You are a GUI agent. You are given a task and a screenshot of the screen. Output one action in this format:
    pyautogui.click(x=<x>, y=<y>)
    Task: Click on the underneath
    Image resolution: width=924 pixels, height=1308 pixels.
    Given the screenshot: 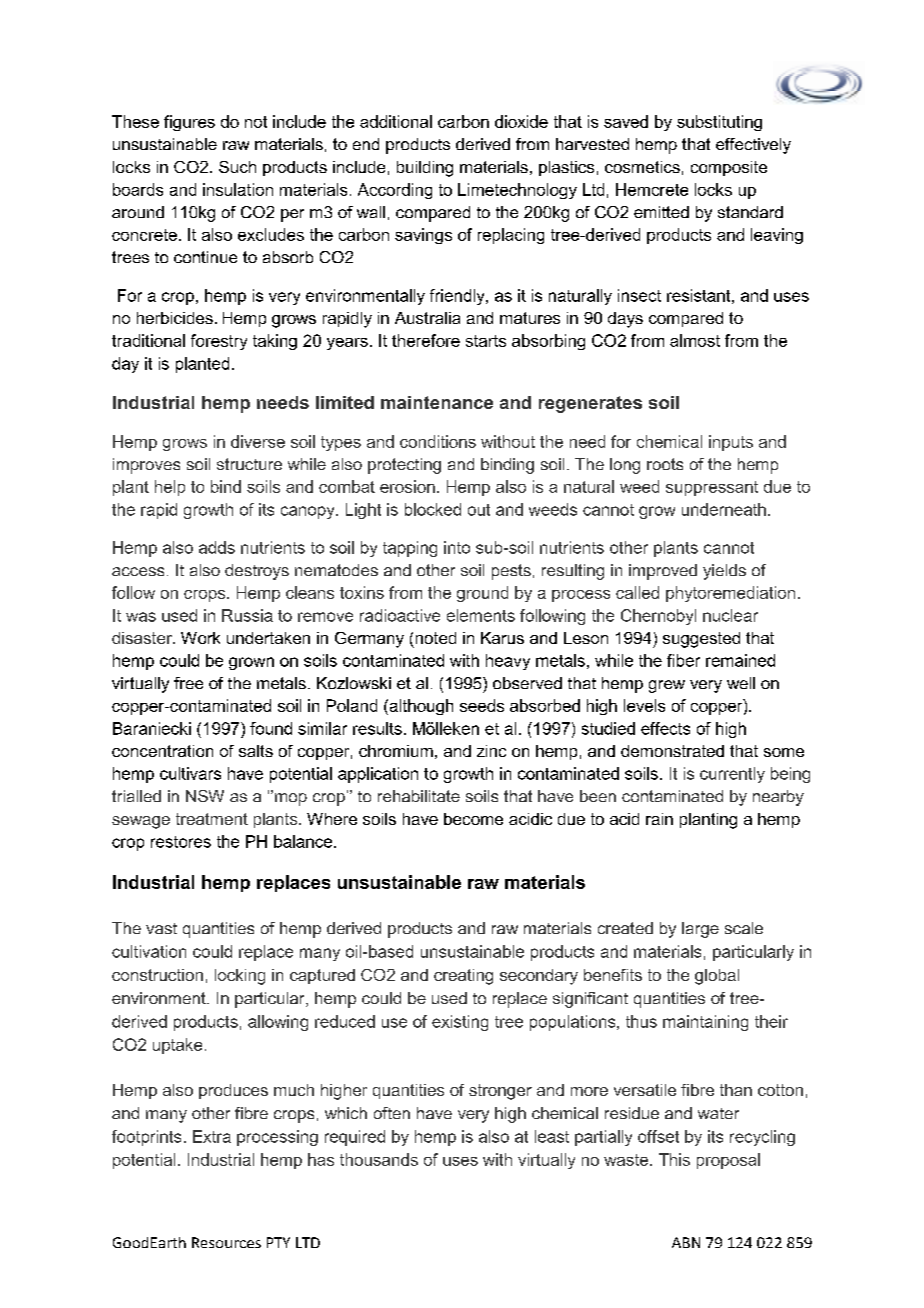 What is the action you would take?
    pyautogui.click(x=724, y=509)
